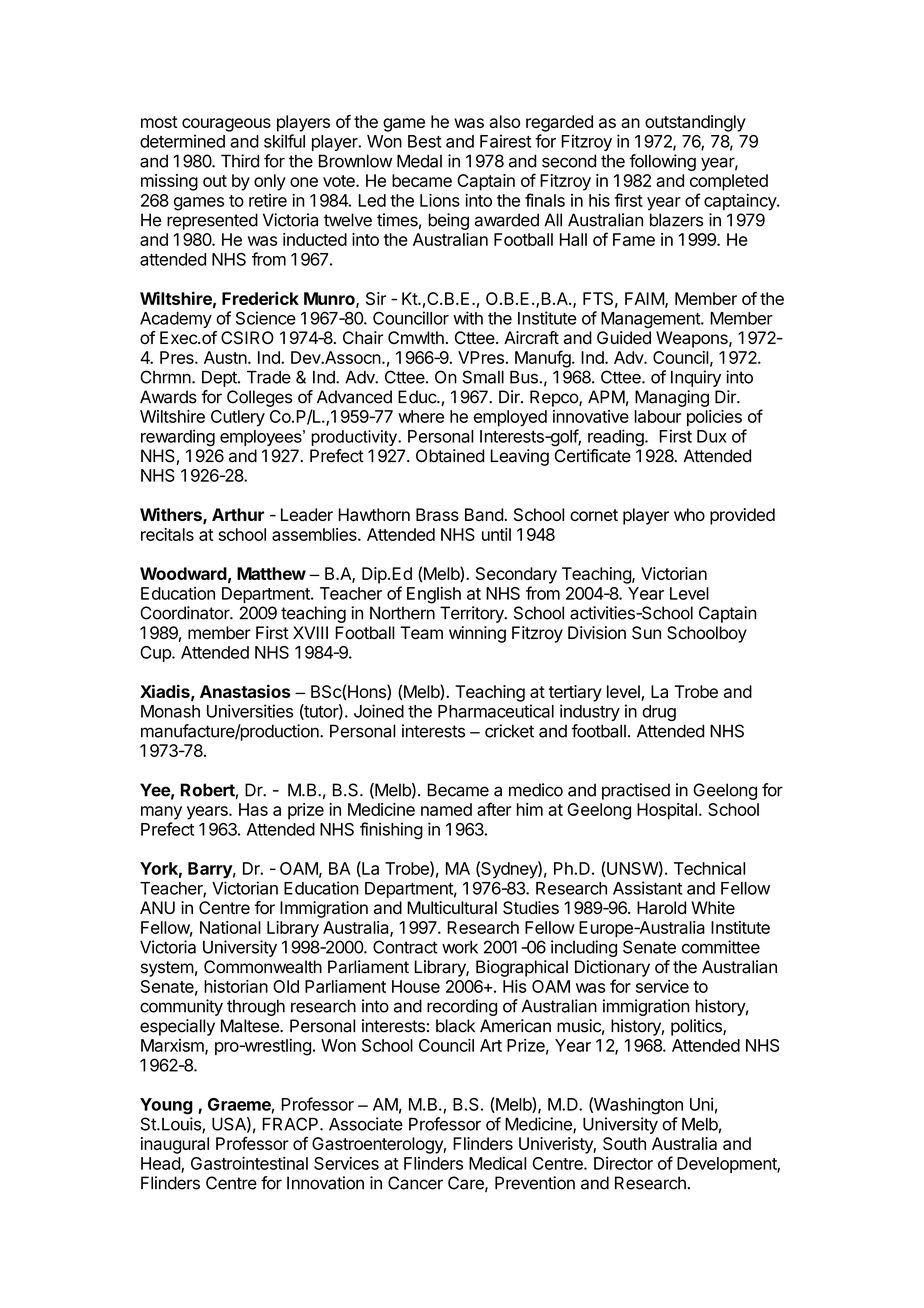  Describe the element at coordinates (249, 1163) in the page. I see `Gastrointestinal` at that location.
